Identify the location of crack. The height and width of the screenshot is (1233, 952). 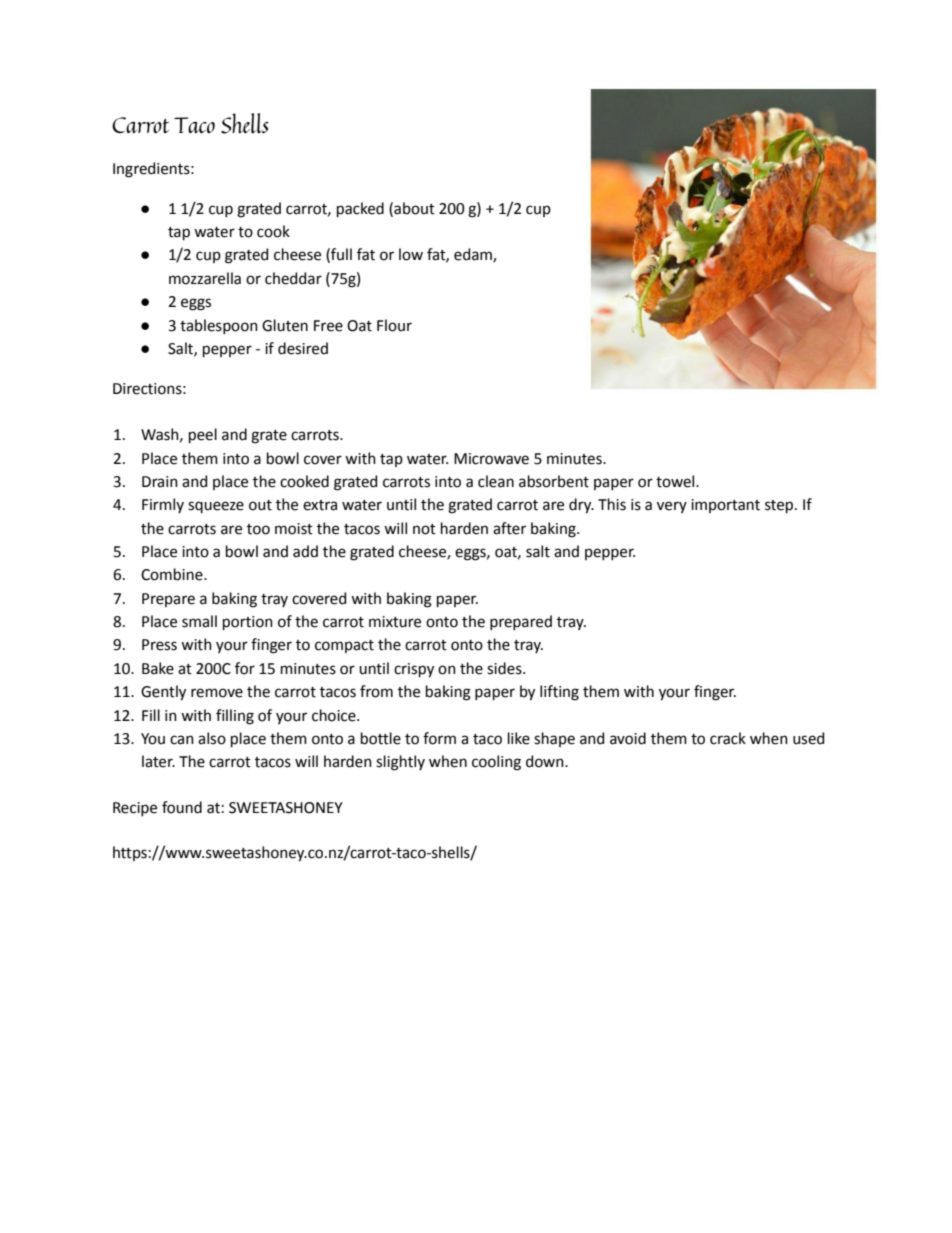
(728, 738).
